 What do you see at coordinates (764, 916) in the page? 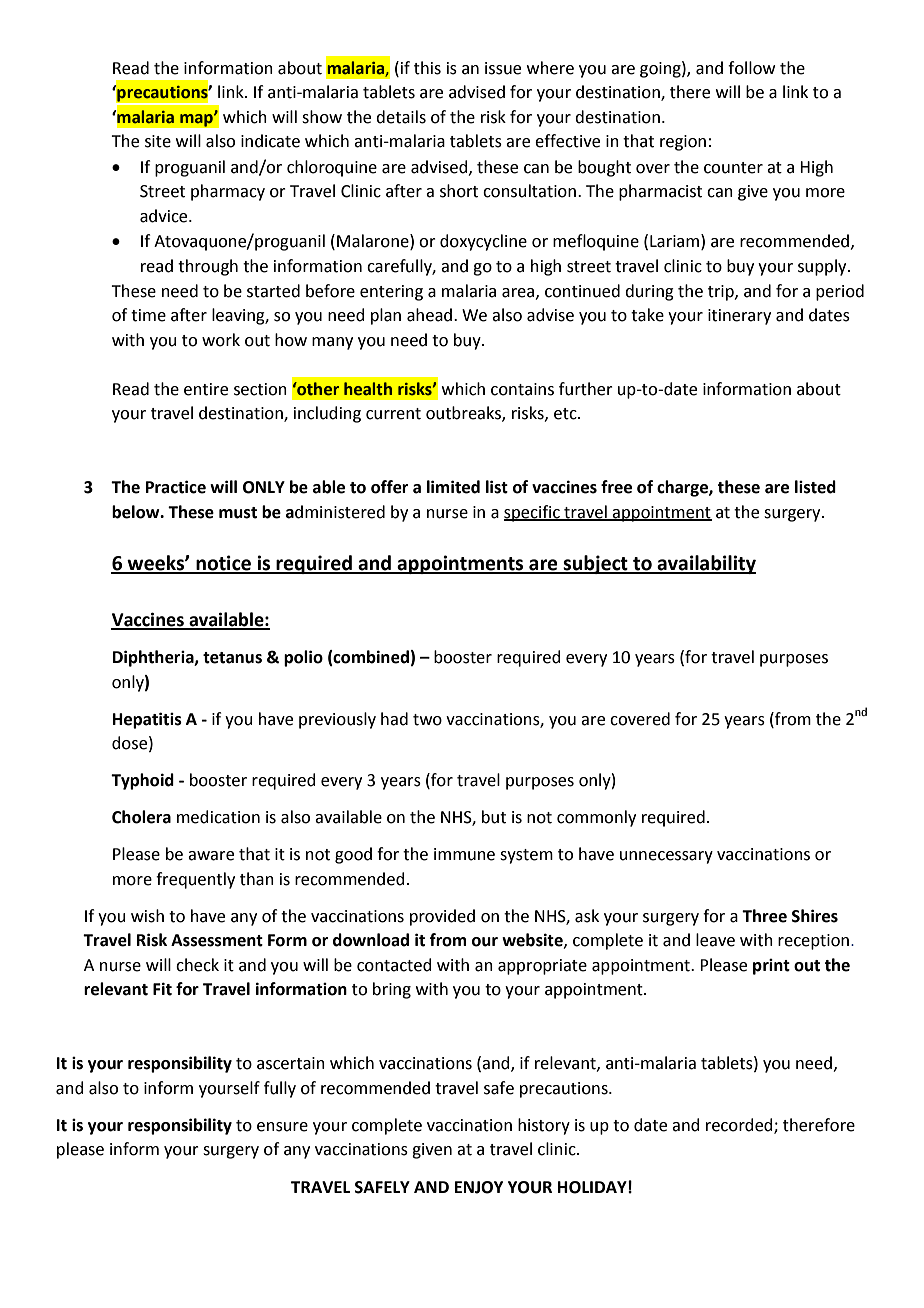
I see `Three` at bounding box center [764, 916].
